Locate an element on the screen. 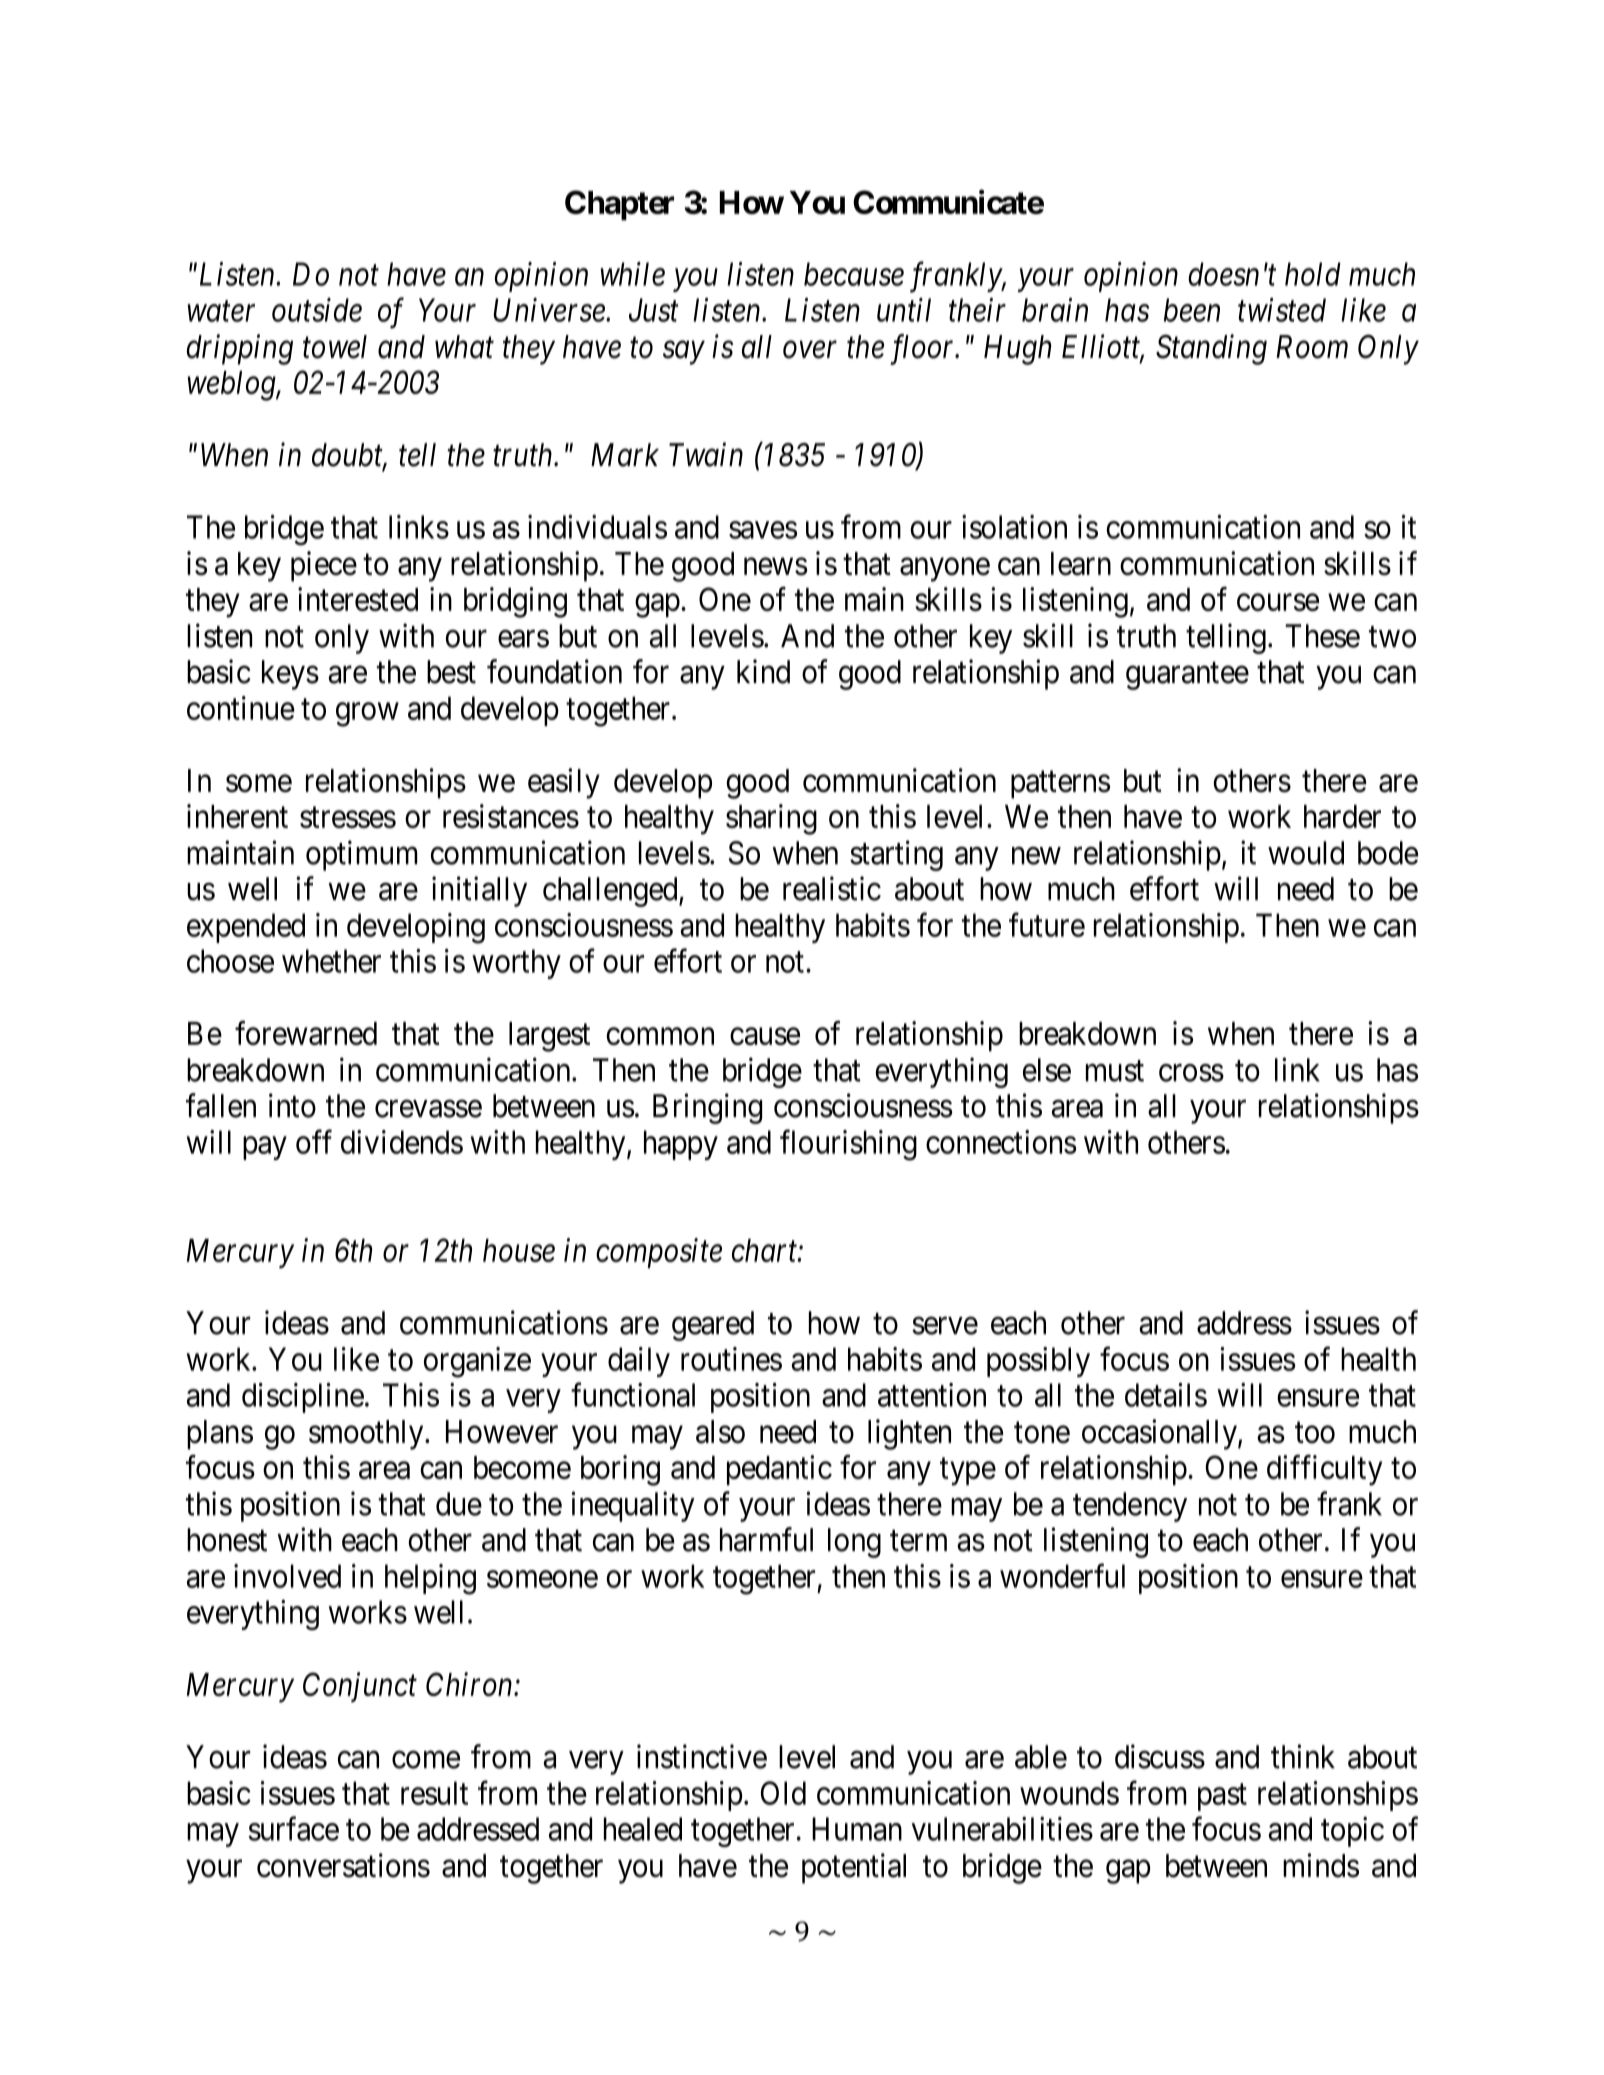  pedantic is located at coordinates (779, 1470).
